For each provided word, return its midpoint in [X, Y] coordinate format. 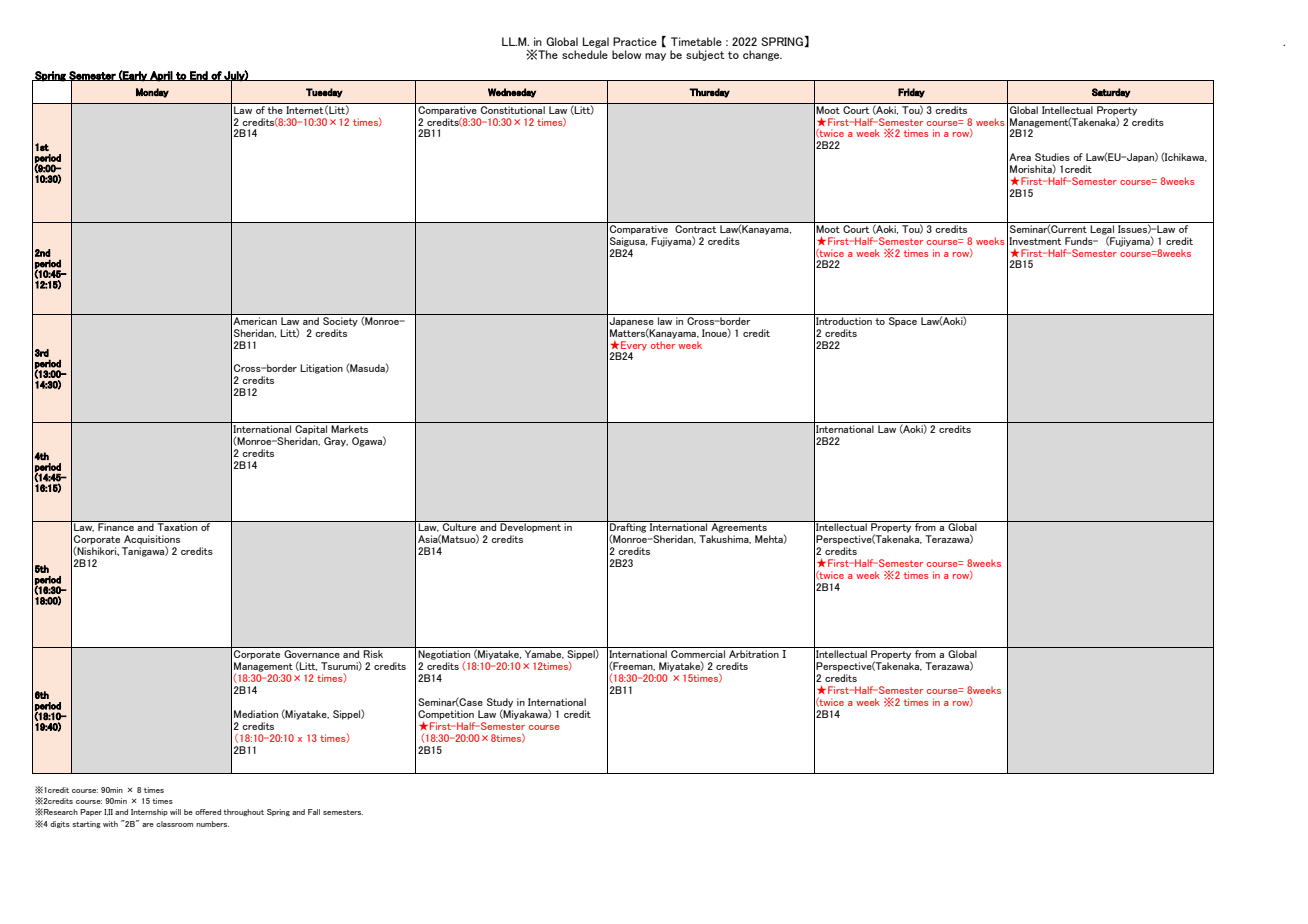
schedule [585, 54]
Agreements [739, 527]
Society [340, 320]
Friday [911, 93]
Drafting [628, 527]
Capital [311, 428]
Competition [446, 715]
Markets [349, 429]
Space [903, 320]
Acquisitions [152, 541]
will [175, 812]
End [199, 76]
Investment [1035, 241]
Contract [696, 227]
